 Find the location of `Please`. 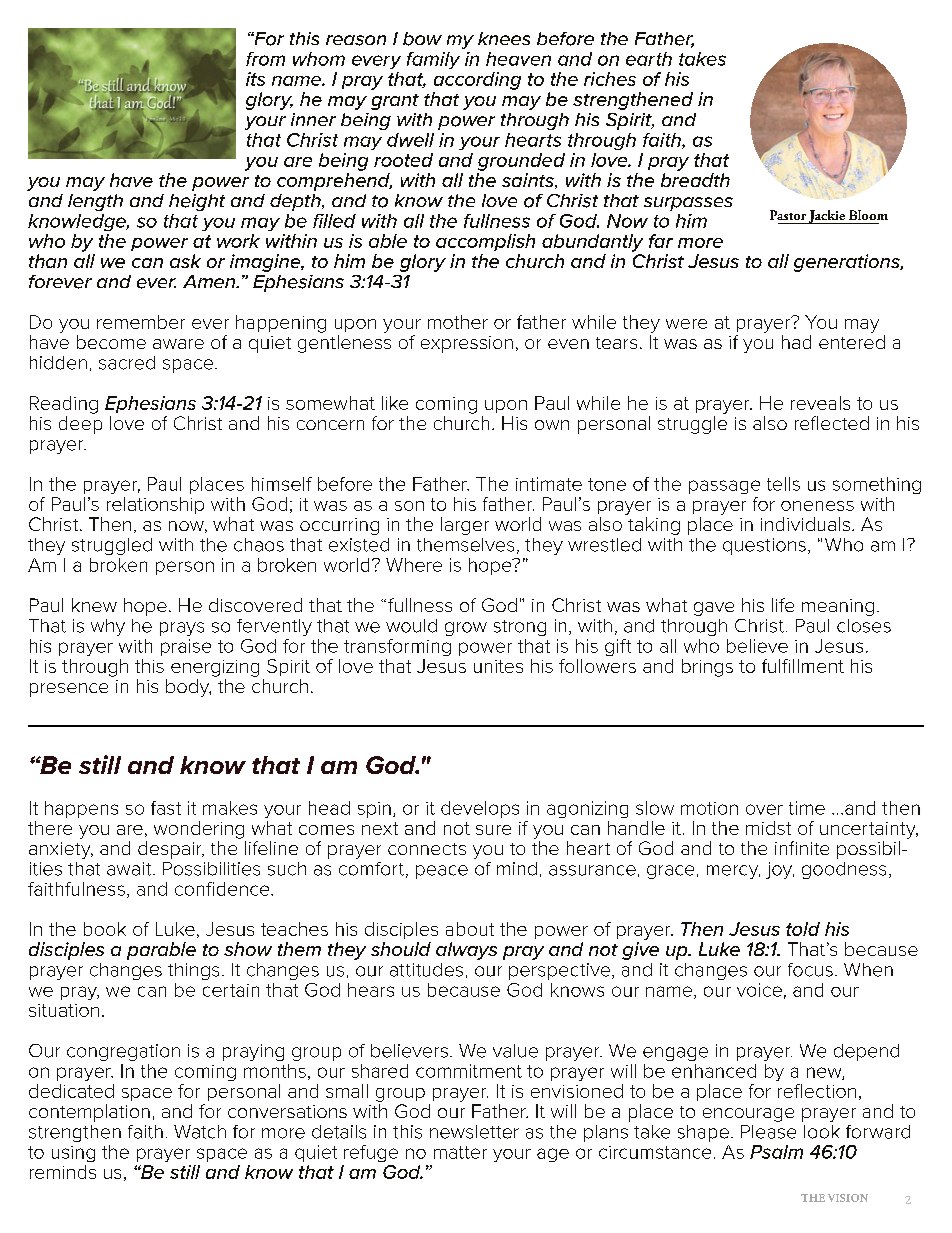

Please is located at coordinates (768, 1132).
